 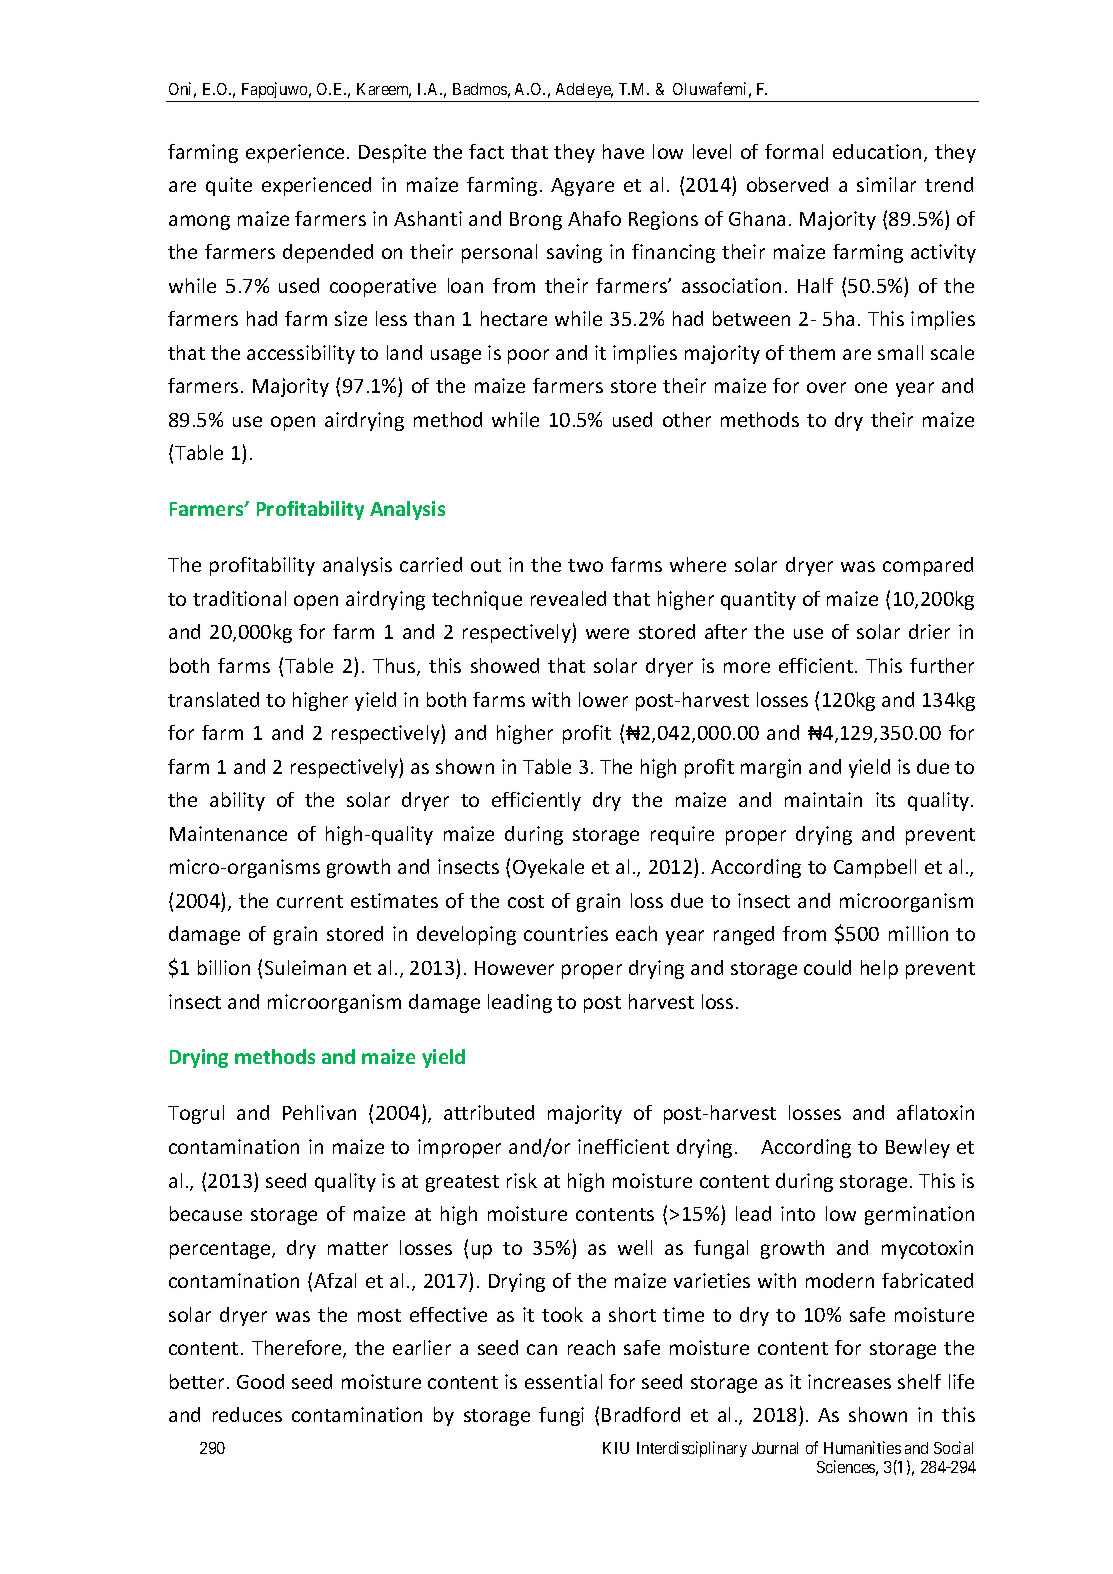 I want to click on quite, so click(x=229, y=186).
